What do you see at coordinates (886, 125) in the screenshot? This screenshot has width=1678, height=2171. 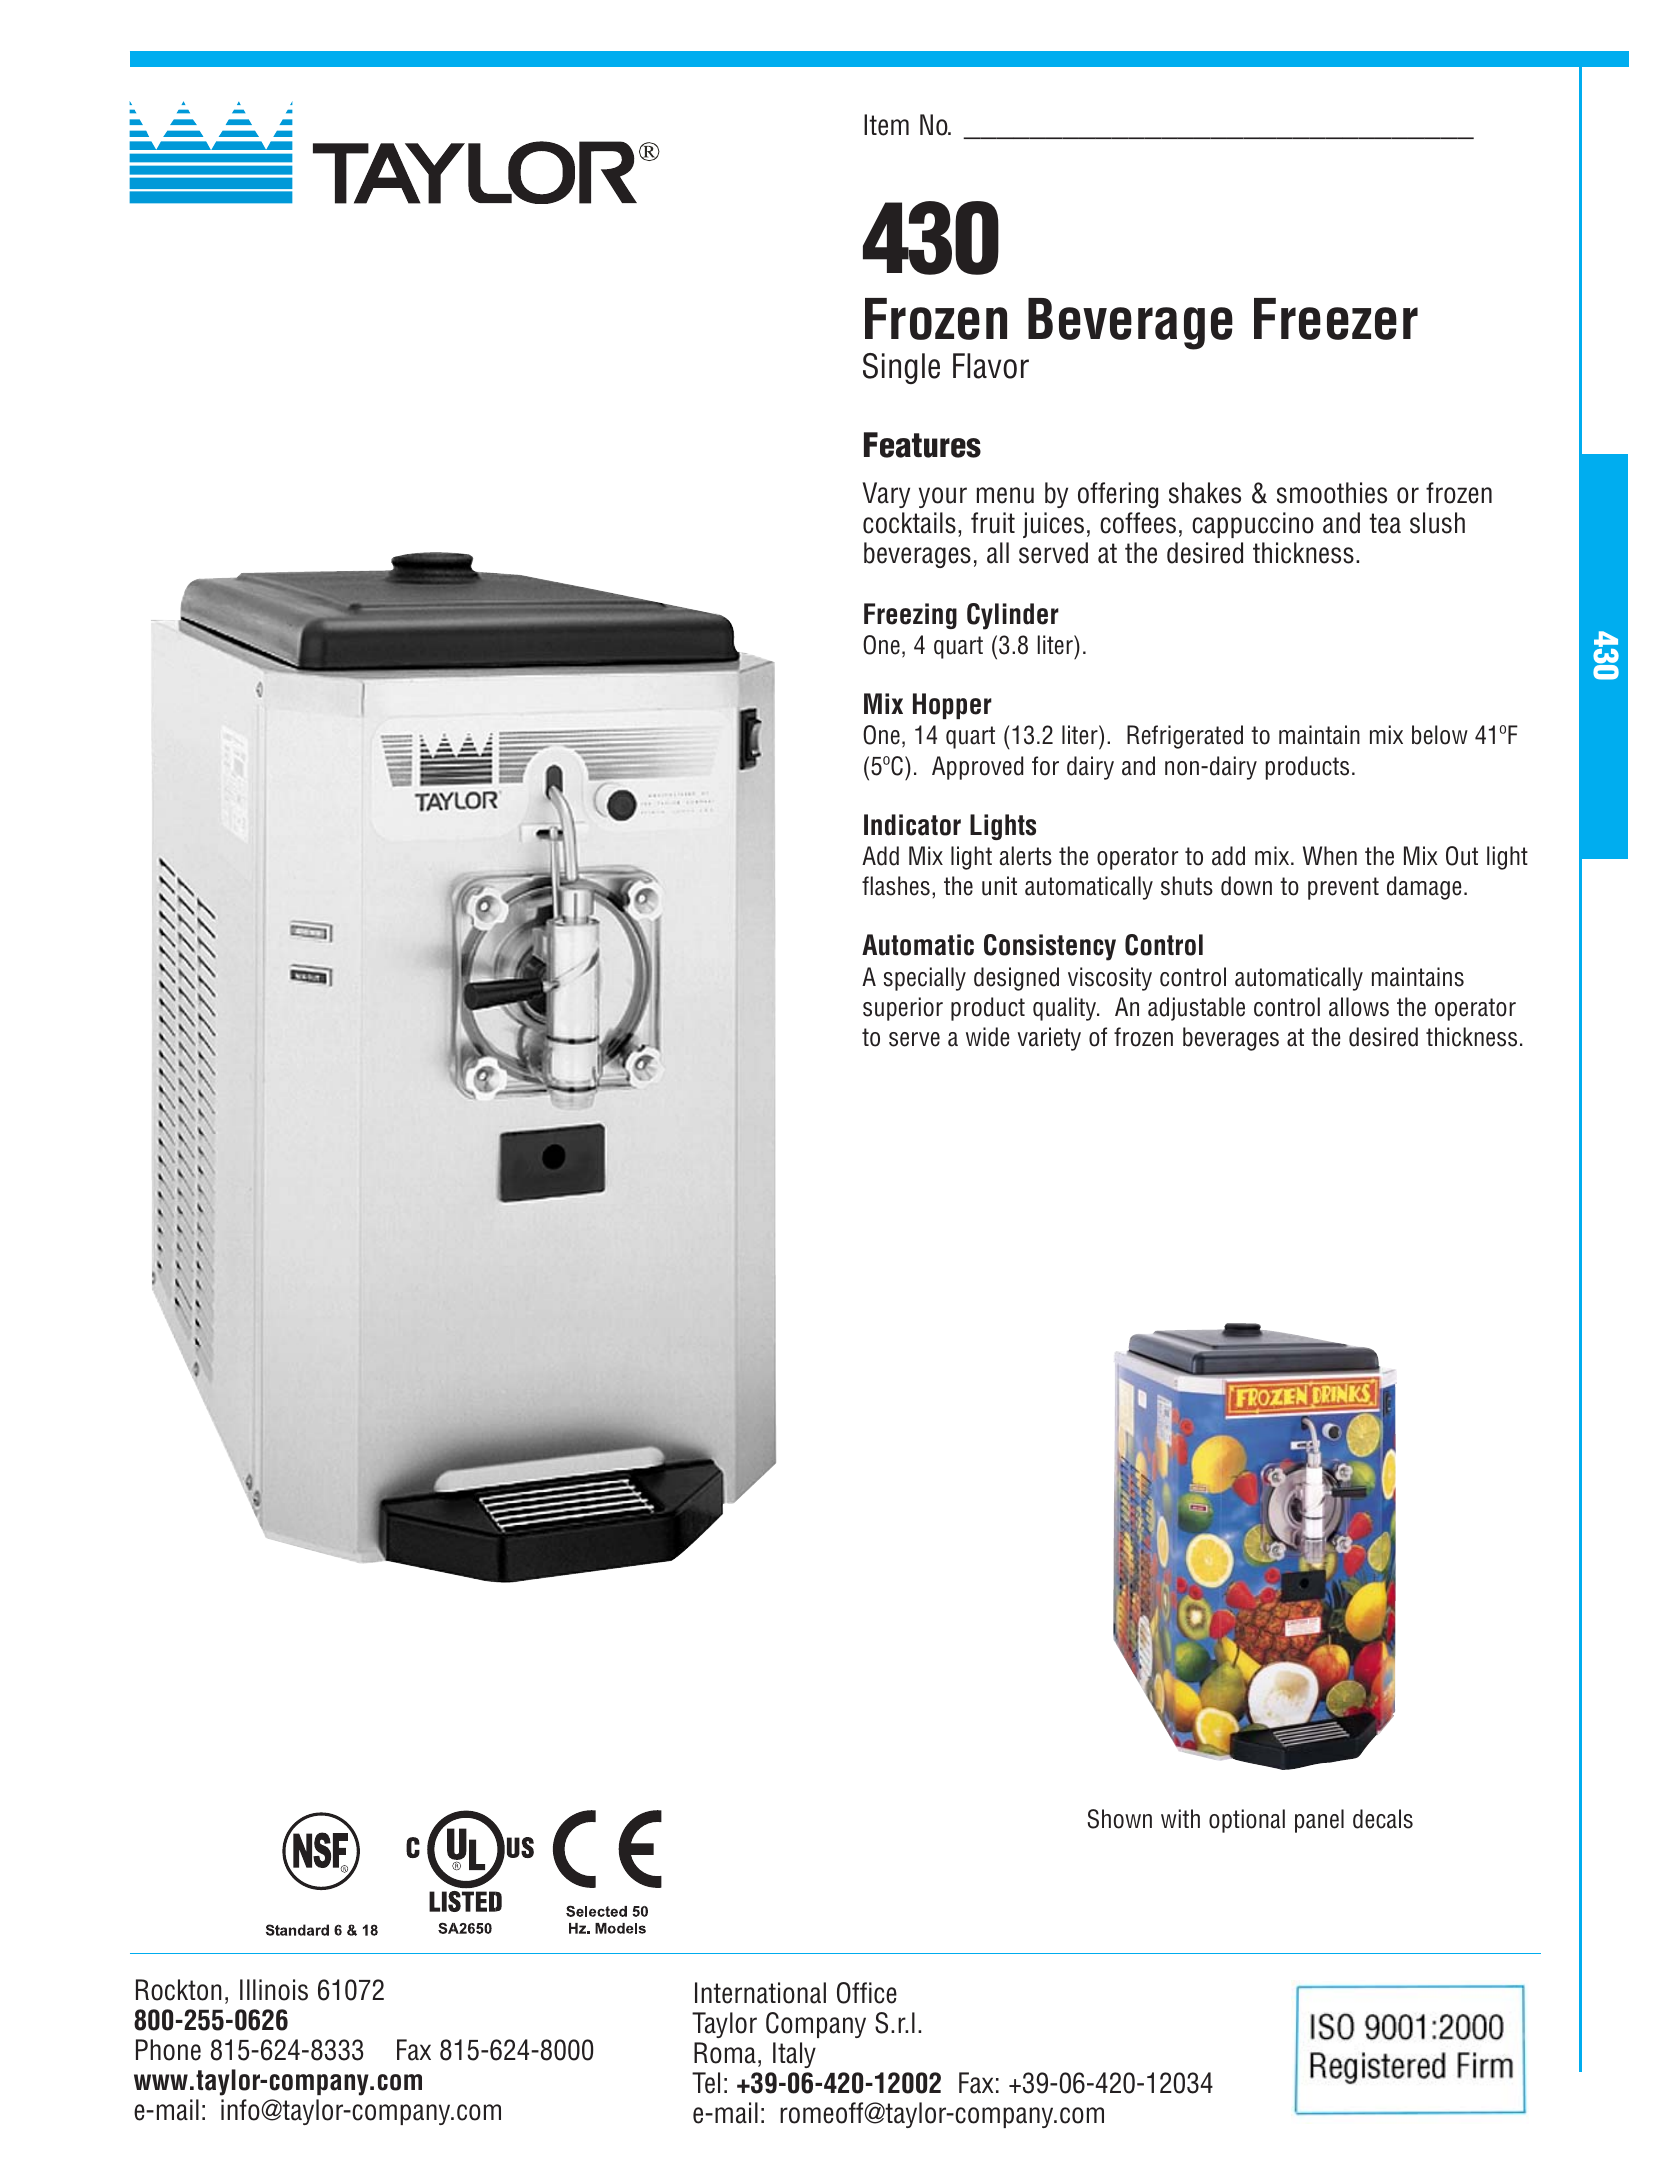 I see `Item` at bounding box center [886, 125].
